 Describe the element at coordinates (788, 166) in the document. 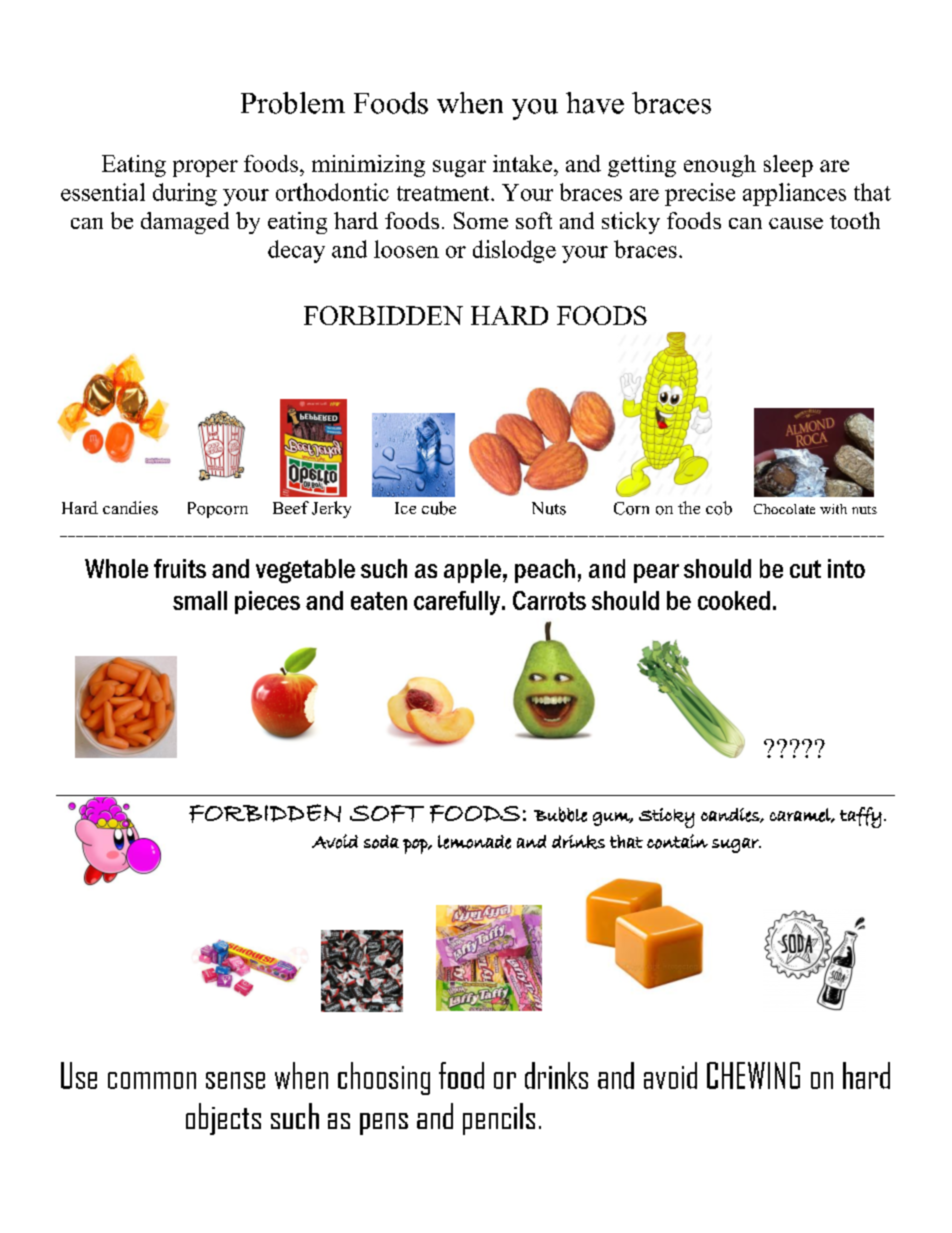

I see `sleep` at that location.
